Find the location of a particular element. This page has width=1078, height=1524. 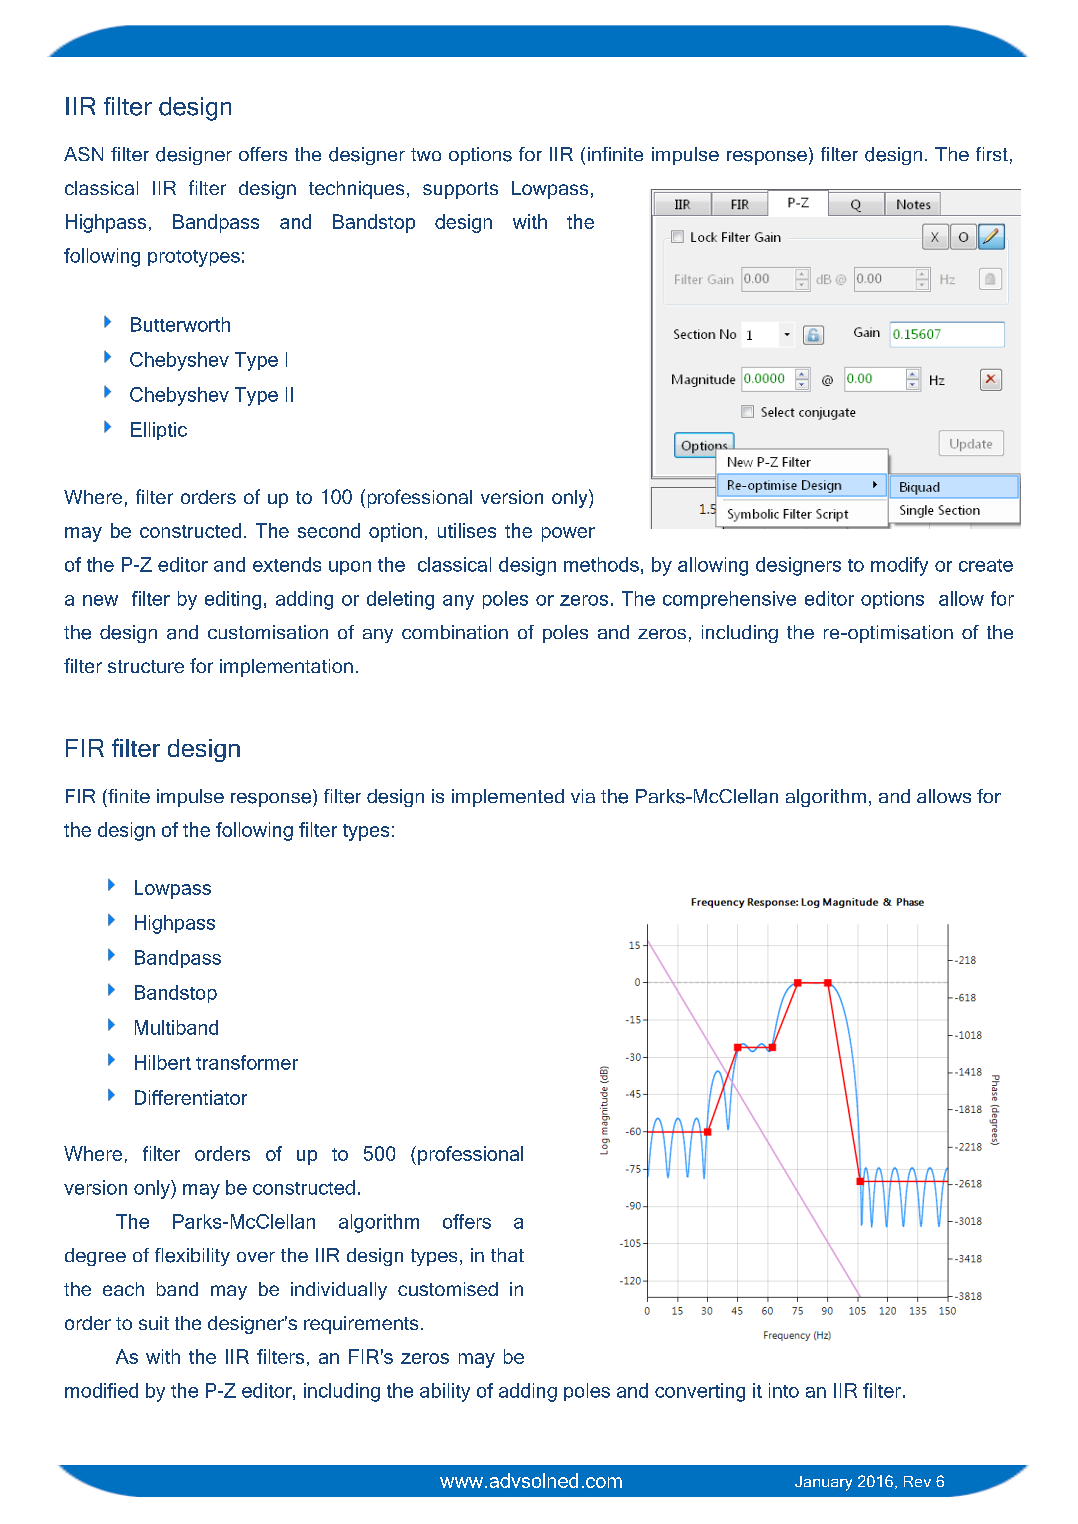

modified is located at coordinates (101, 1390).
